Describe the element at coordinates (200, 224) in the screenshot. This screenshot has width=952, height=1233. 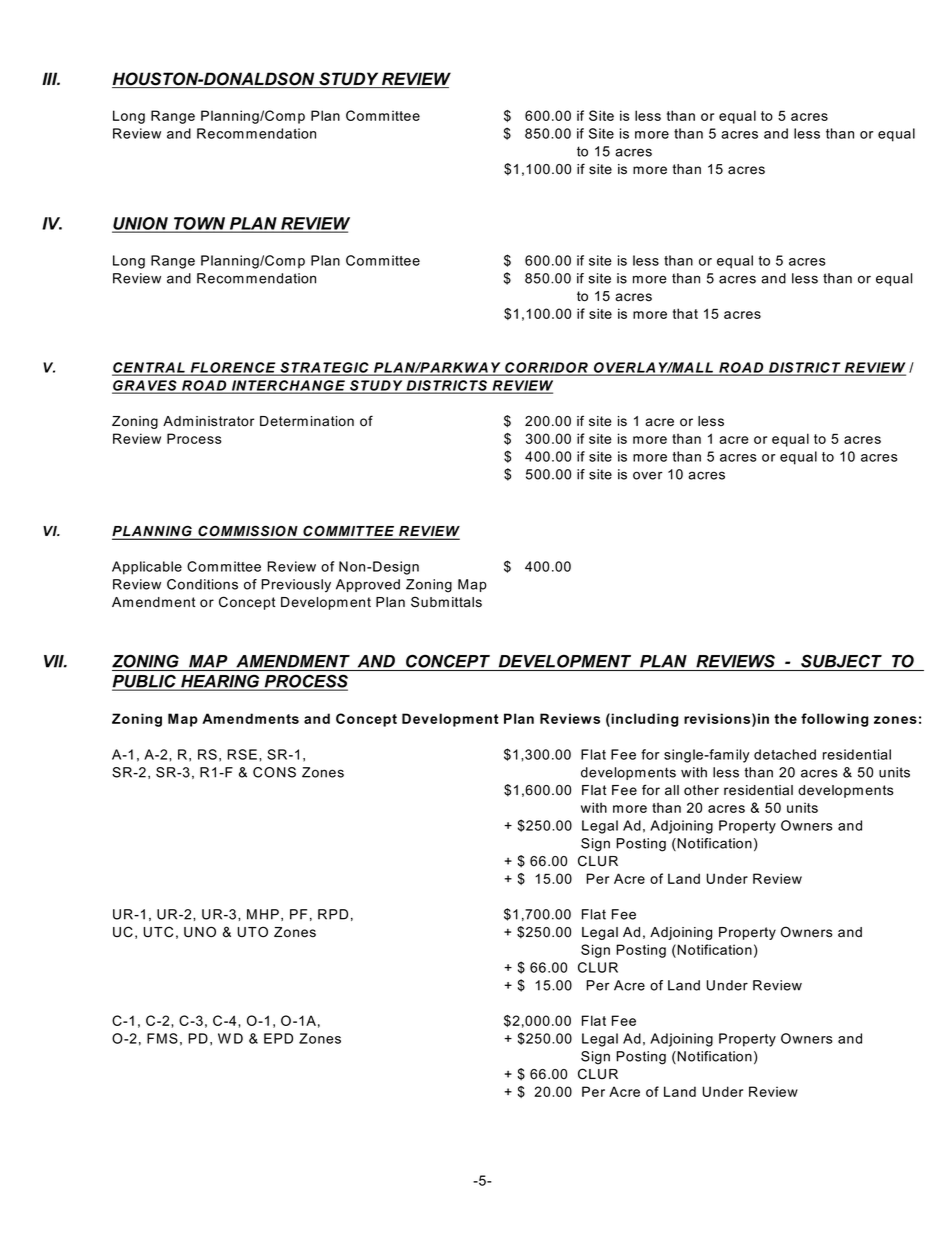
I see `TOWN` at that location.
